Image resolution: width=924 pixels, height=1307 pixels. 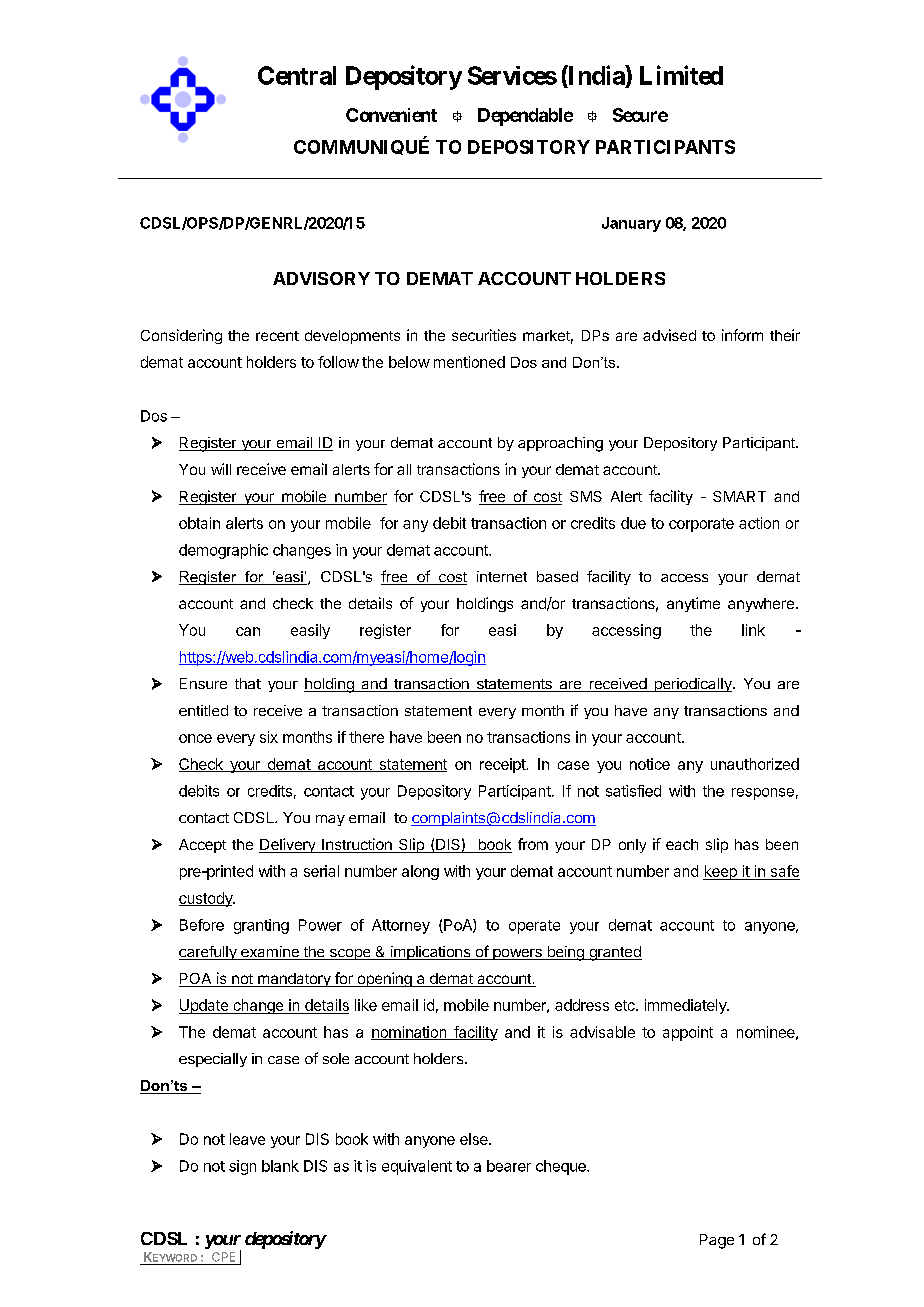 What do you see at coordinates (525, 117) in the screenshot?
I see `Dependable` at bounding box center [525, 117].
